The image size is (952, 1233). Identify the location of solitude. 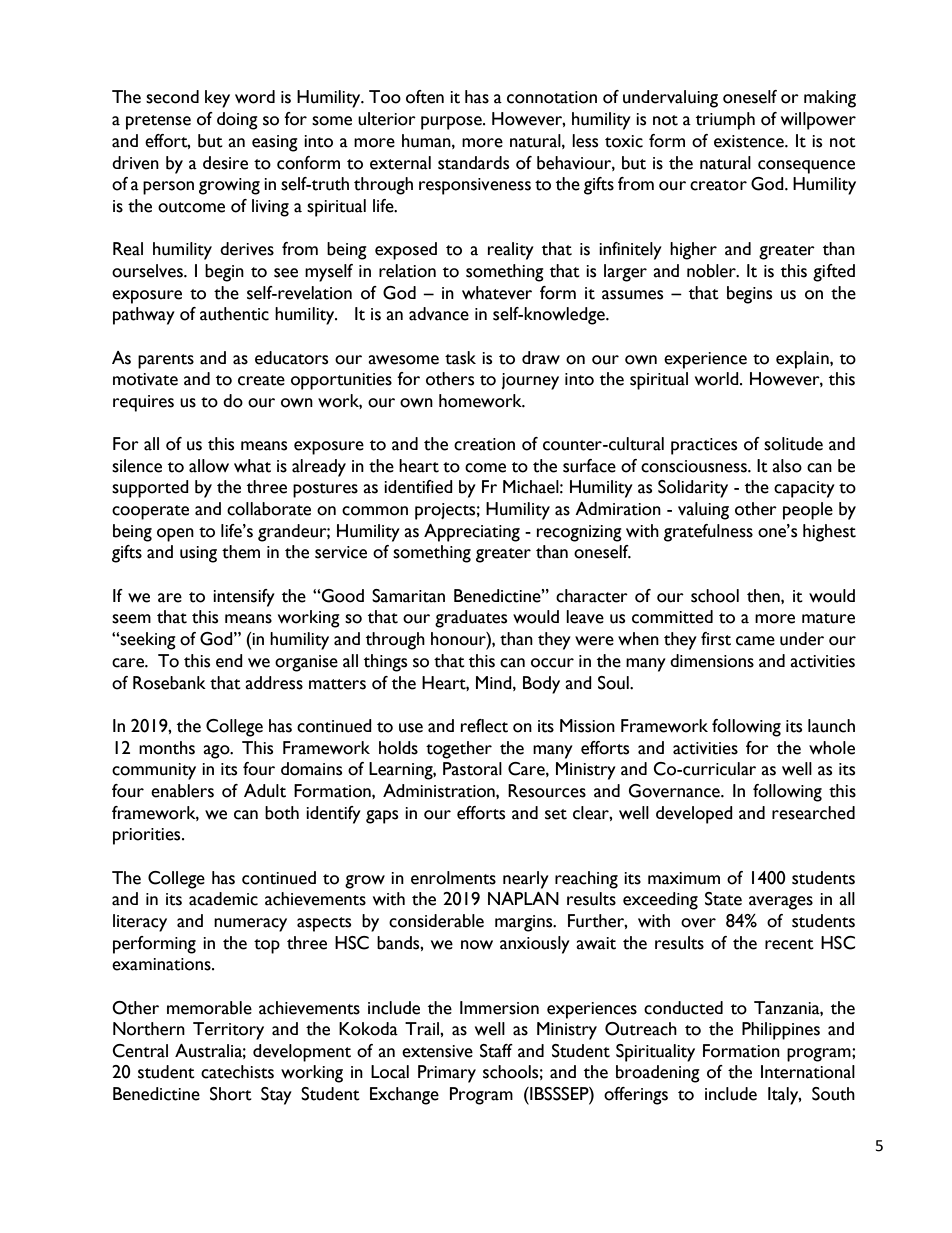
(793, 444).
